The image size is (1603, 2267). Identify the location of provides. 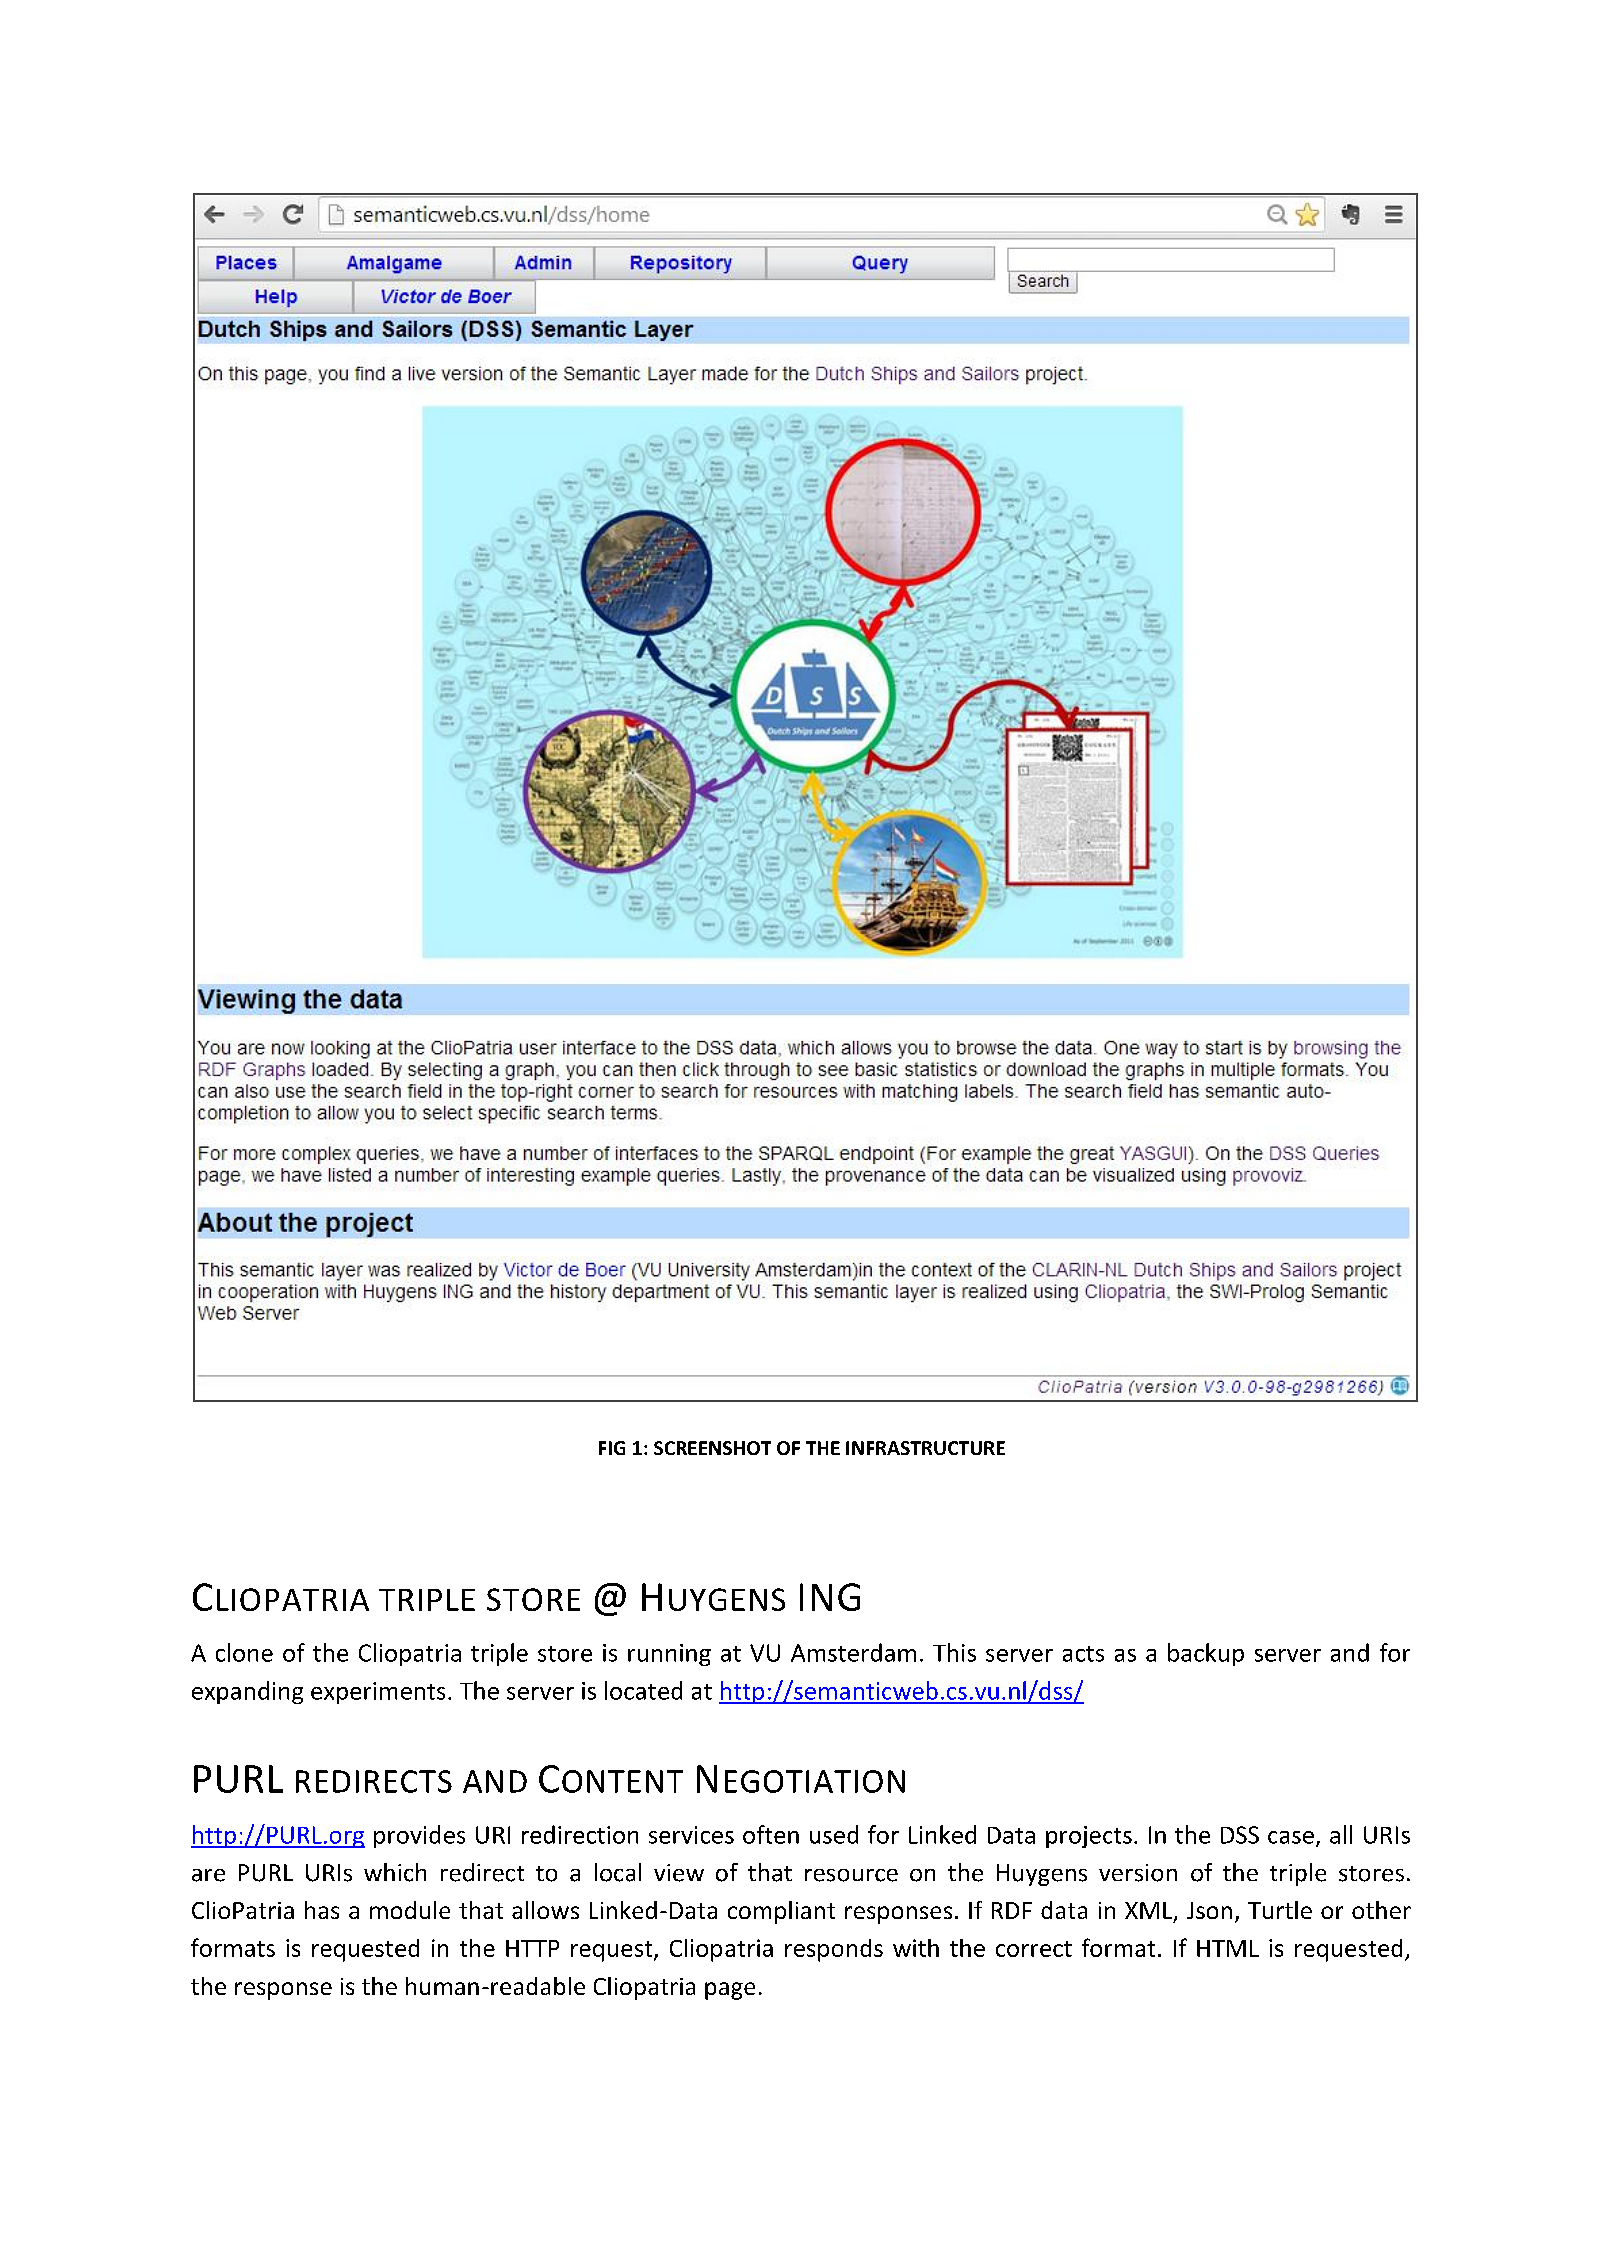
(419, 1836).
